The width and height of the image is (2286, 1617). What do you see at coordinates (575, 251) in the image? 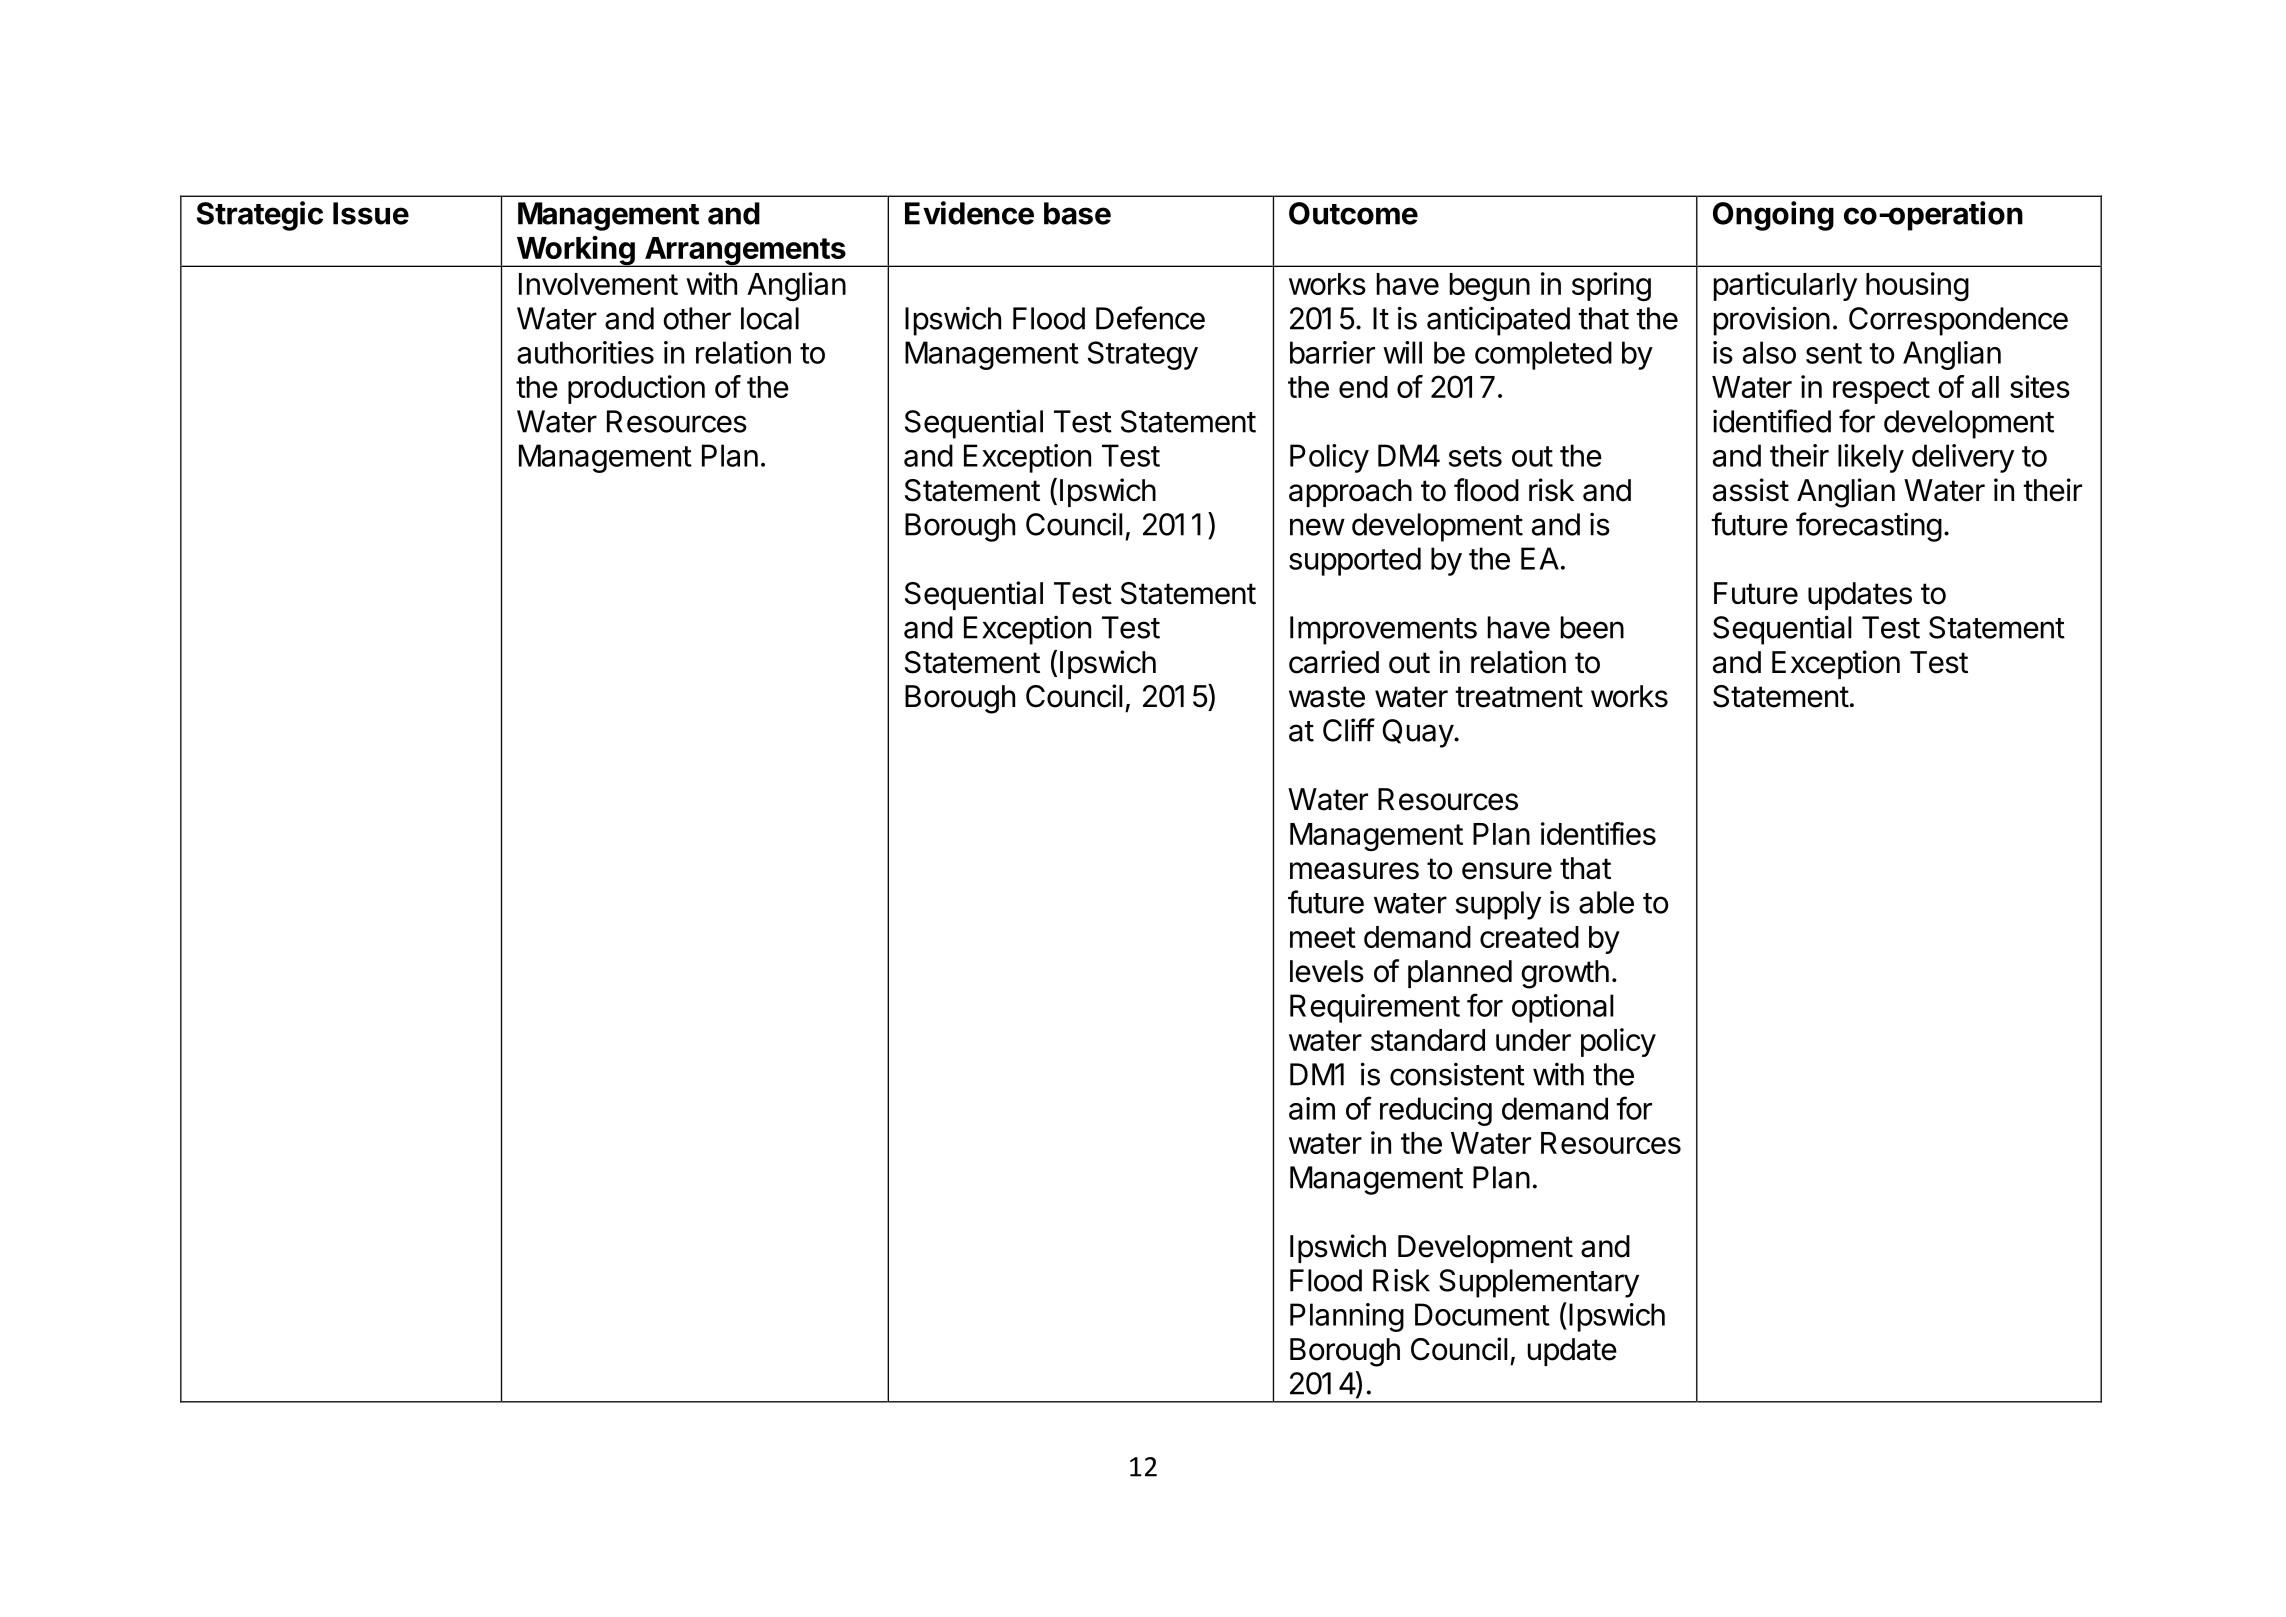
I see `Working` at bounding box center [575, 251].
